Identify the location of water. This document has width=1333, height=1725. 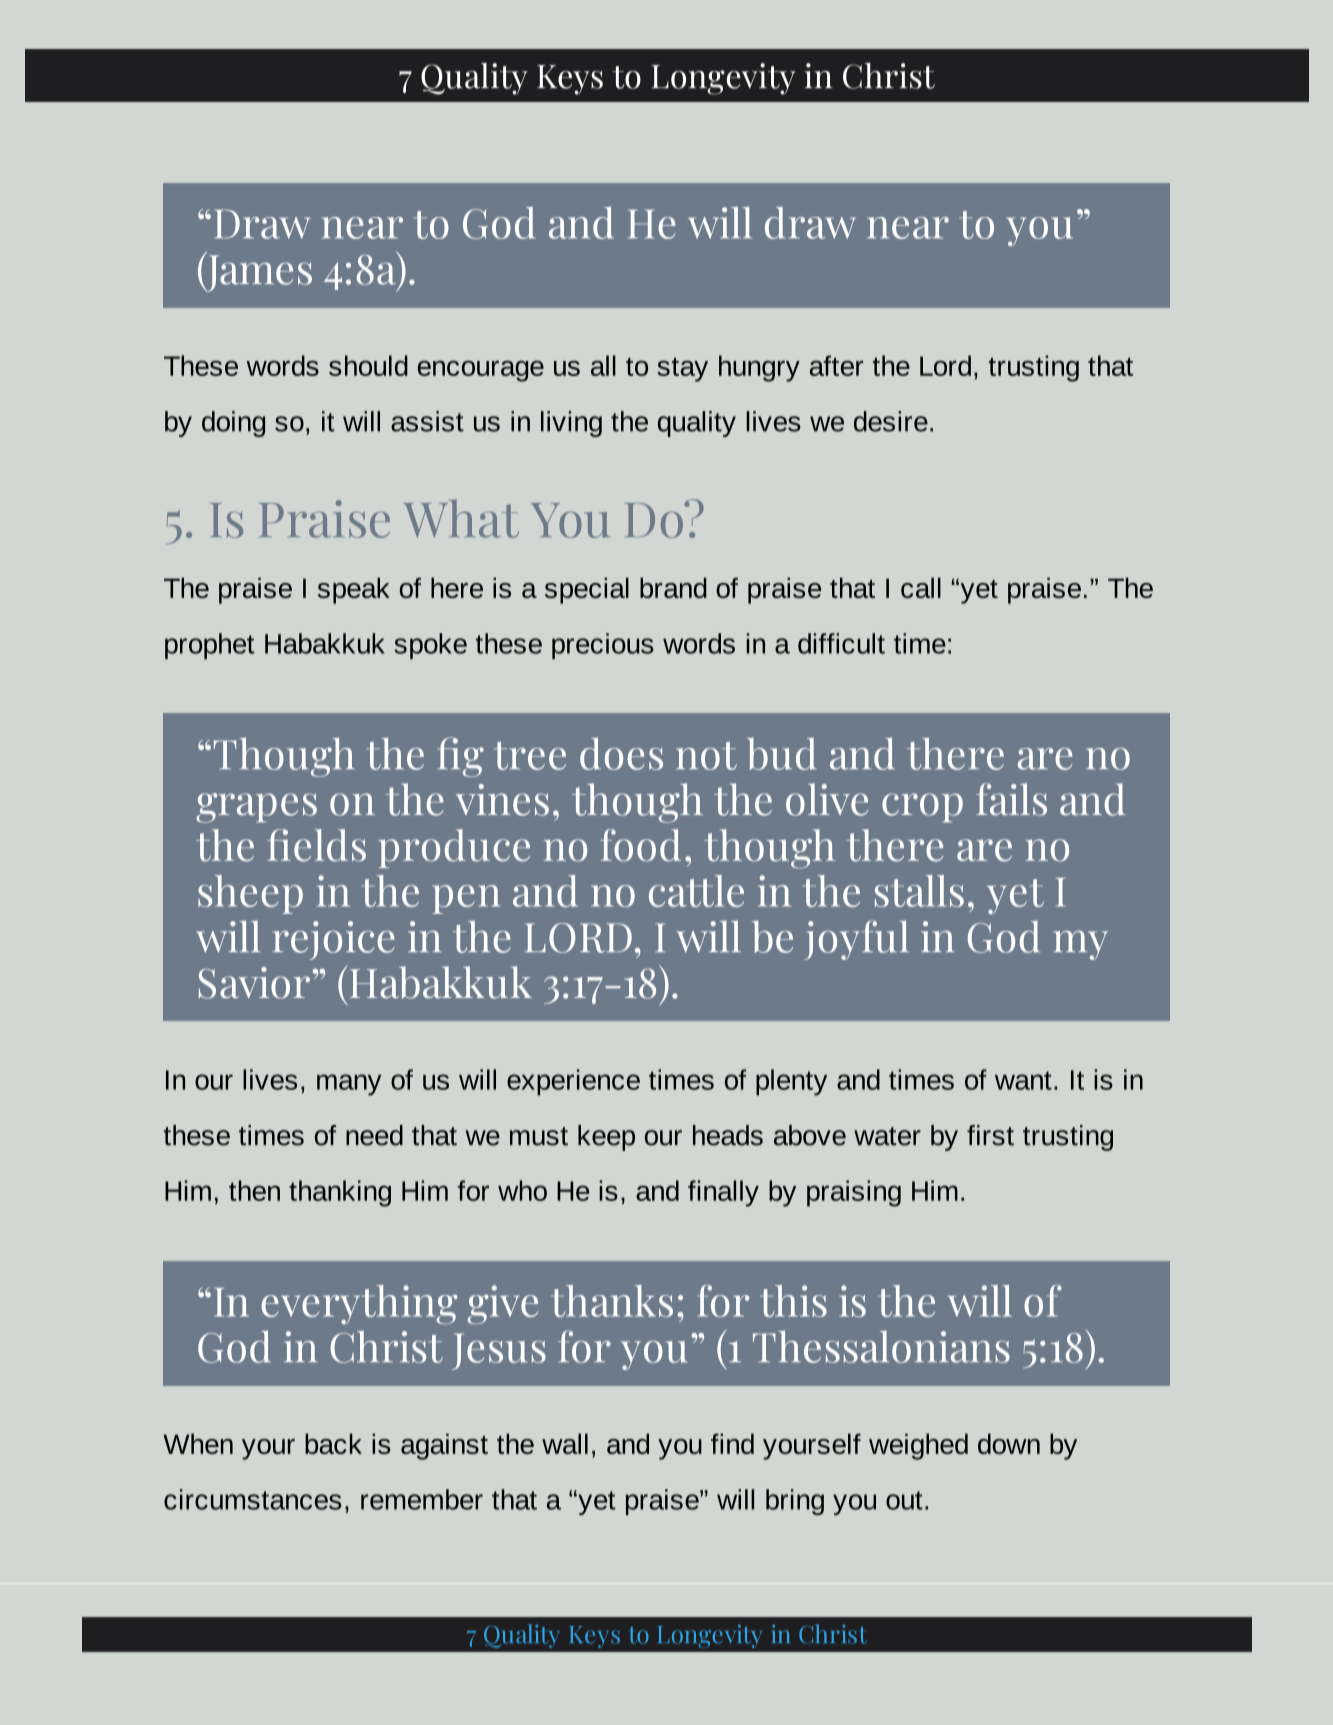
(887, 1136).
